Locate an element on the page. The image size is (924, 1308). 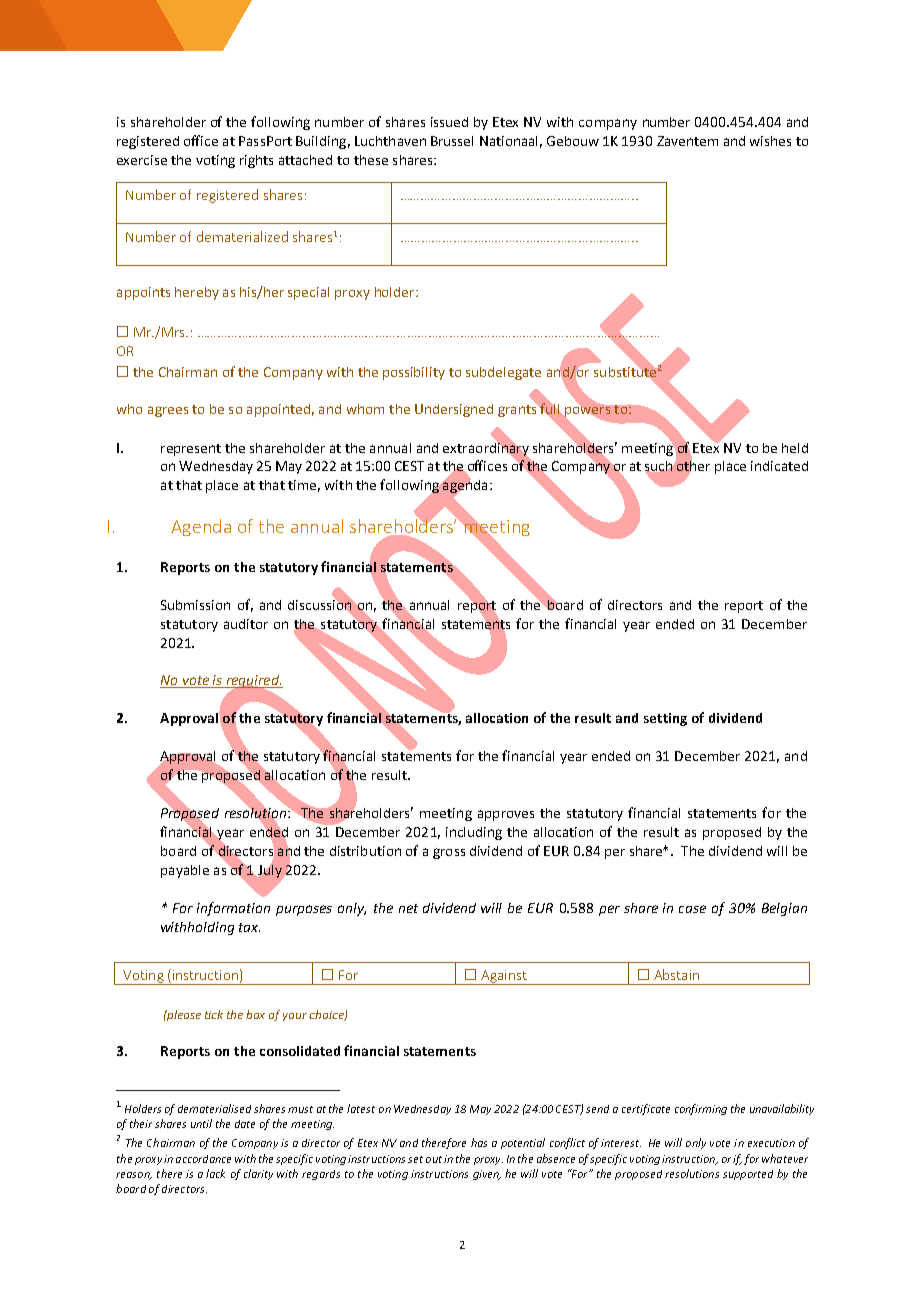
confirming is located at coordinates (701, 1109).
